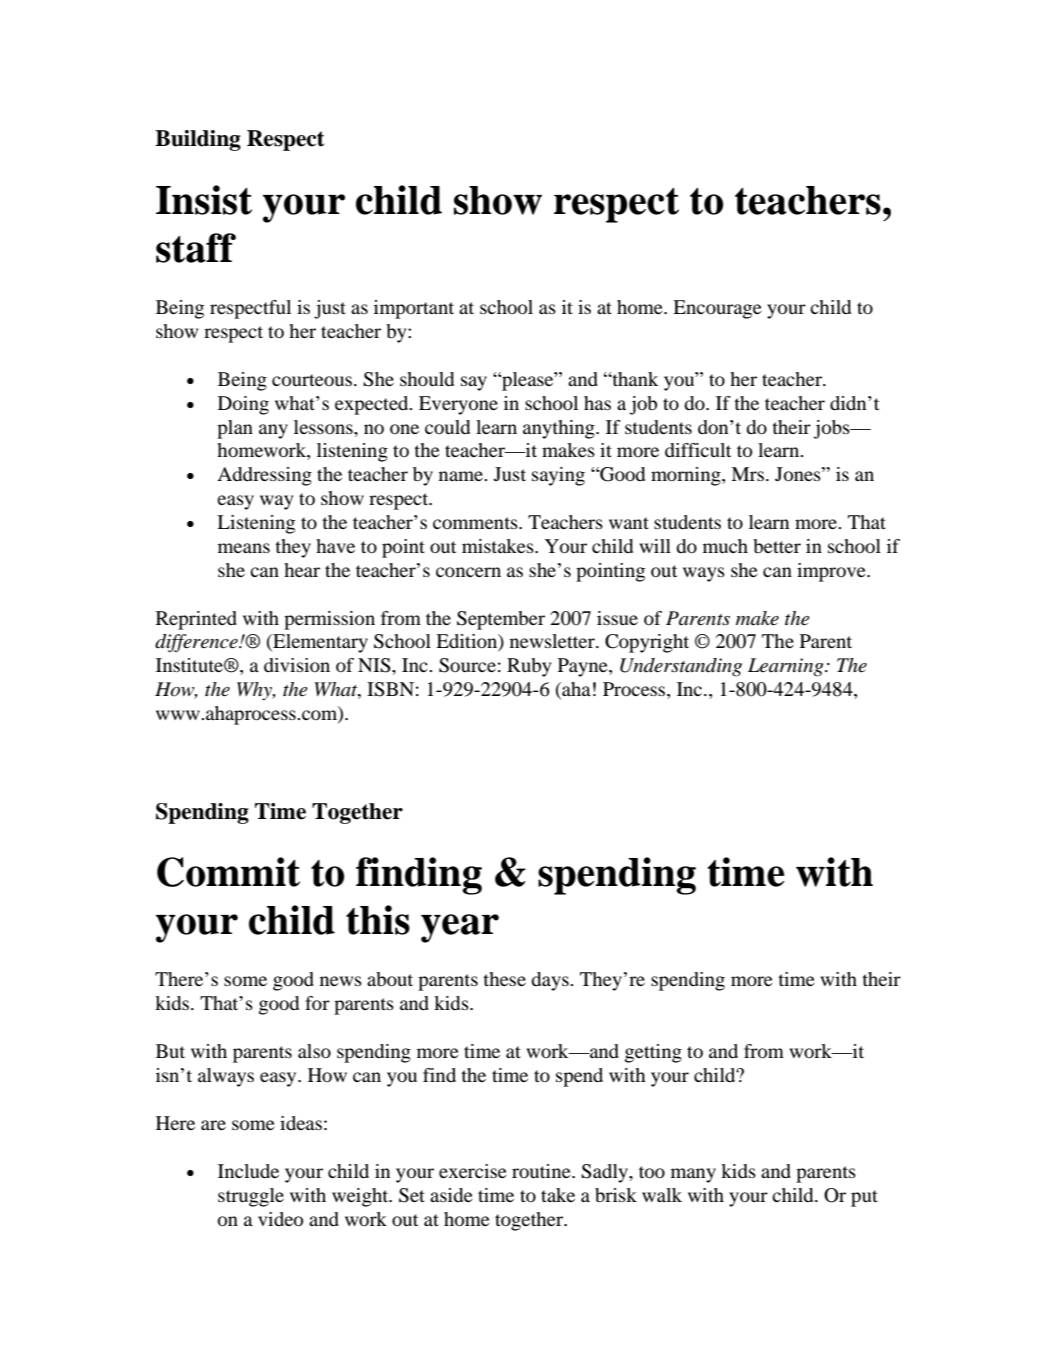 The image size is (1057, 1368). Describe the element at coordinates (460, 928) in the screenshot. I see `year` at that location.
